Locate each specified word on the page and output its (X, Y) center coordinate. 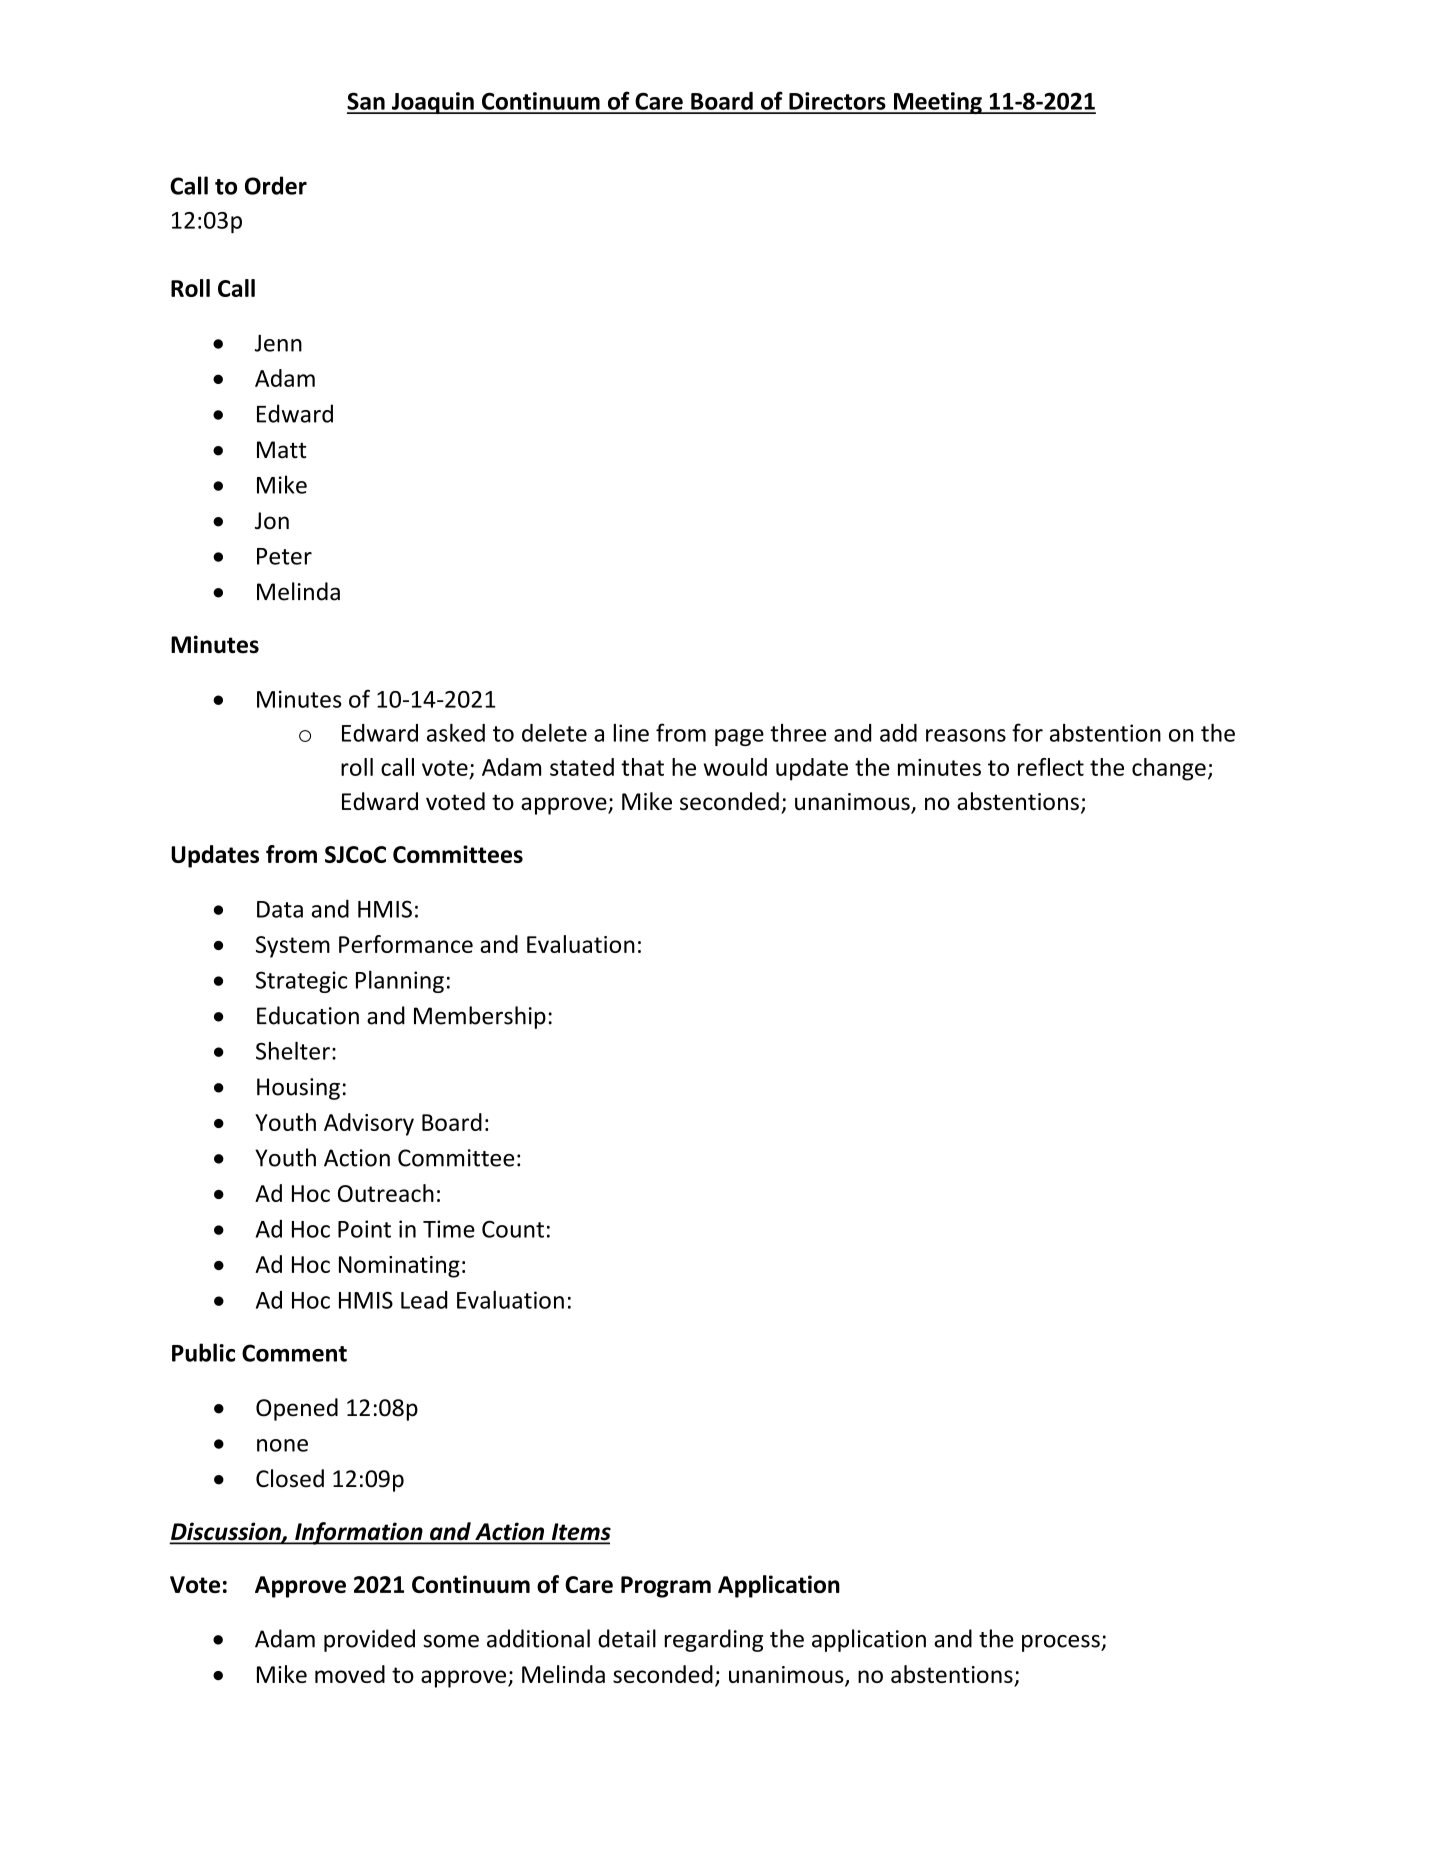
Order (276, 185)
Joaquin (432, 103)
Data (280, 909)
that (642, 767)
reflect (1051, 767)
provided (369, 1640)
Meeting (937, 103)
